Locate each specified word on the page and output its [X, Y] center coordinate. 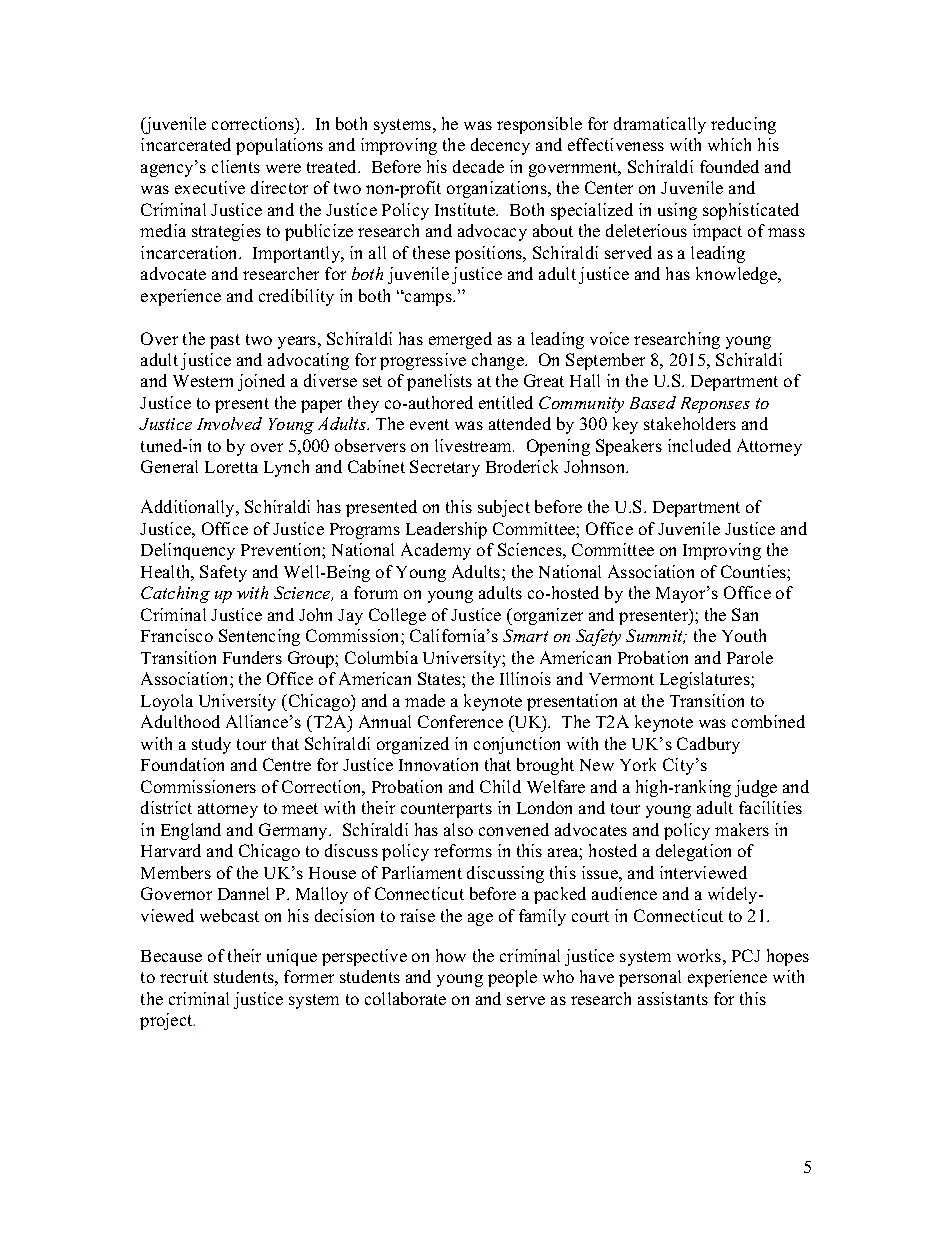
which [729, 144]
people [512, 978]
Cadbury [708, 745]
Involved [229, 423]
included [699, 445]
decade [478, 166]
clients [236, 166]
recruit [184, 976]
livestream [474, 445]
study [211, 745]
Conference [460, 721]
